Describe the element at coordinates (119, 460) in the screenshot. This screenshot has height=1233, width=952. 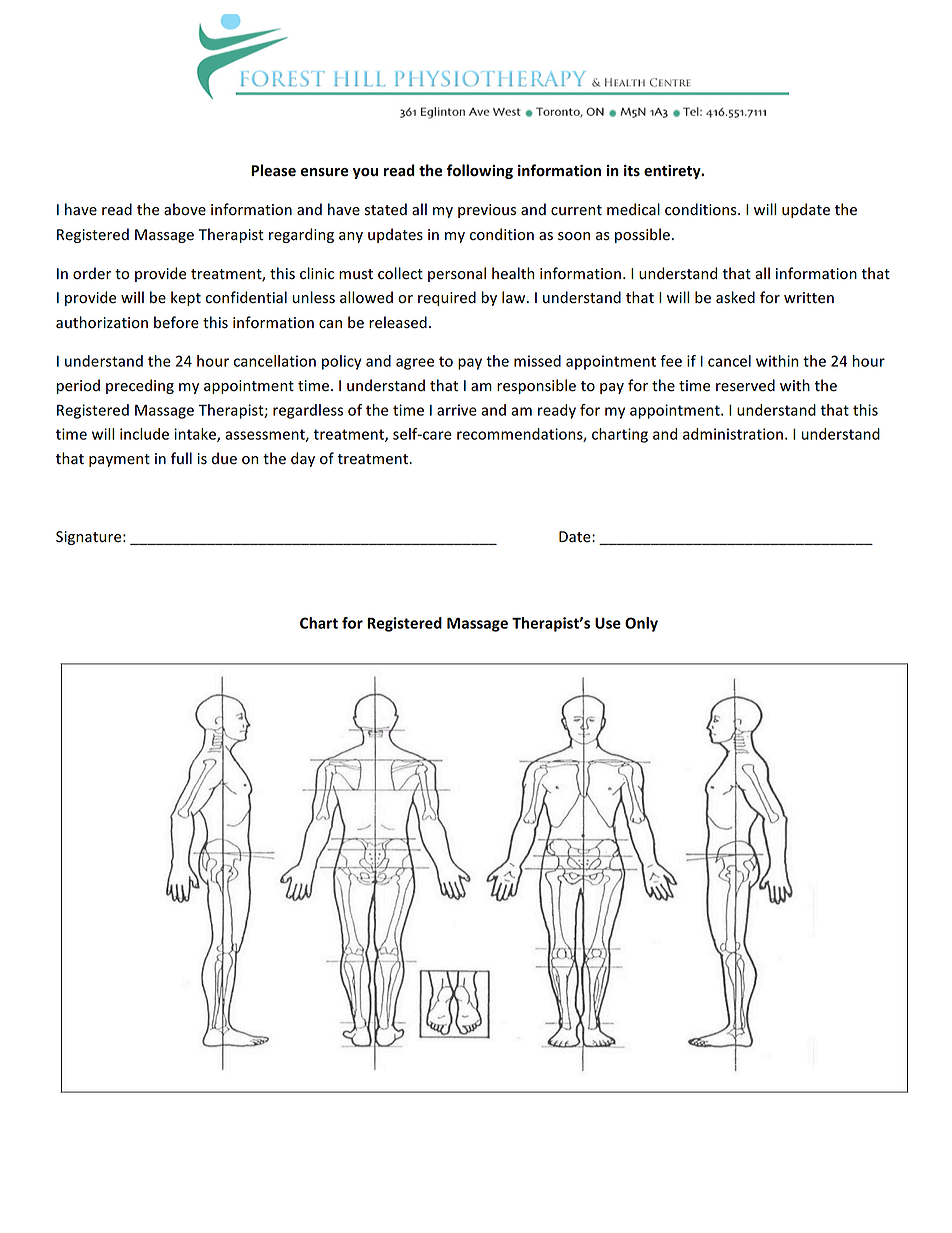
I see `payment` at that location.
